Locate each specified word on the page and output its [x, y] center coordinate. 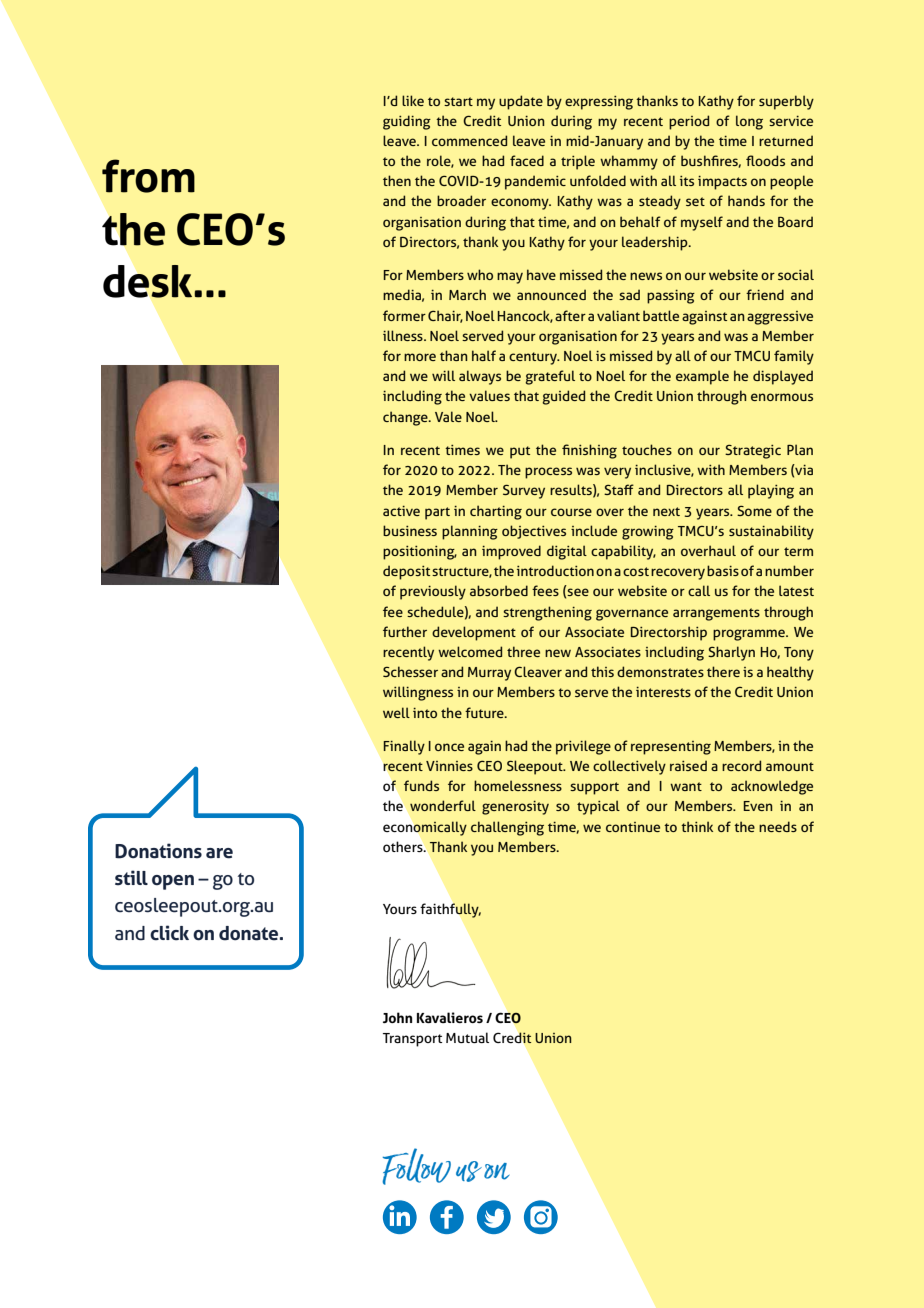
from [148, 176]
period [689, 122]
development [474, 633]
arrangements [716, 614]
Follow [416, 1166]
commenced [469, 140]
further [405, 631]
